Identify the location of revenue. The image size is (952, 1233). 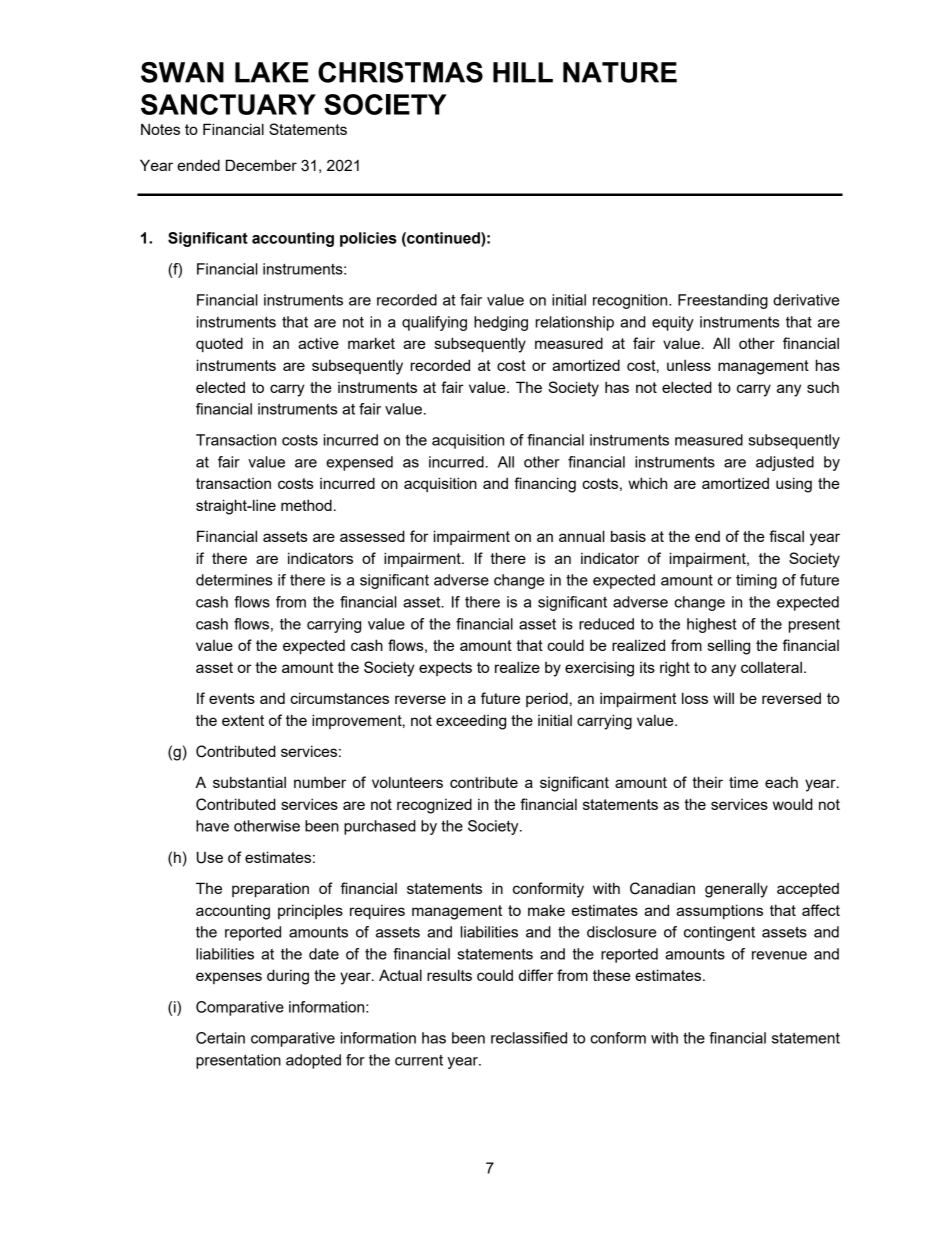
(779, 955).
